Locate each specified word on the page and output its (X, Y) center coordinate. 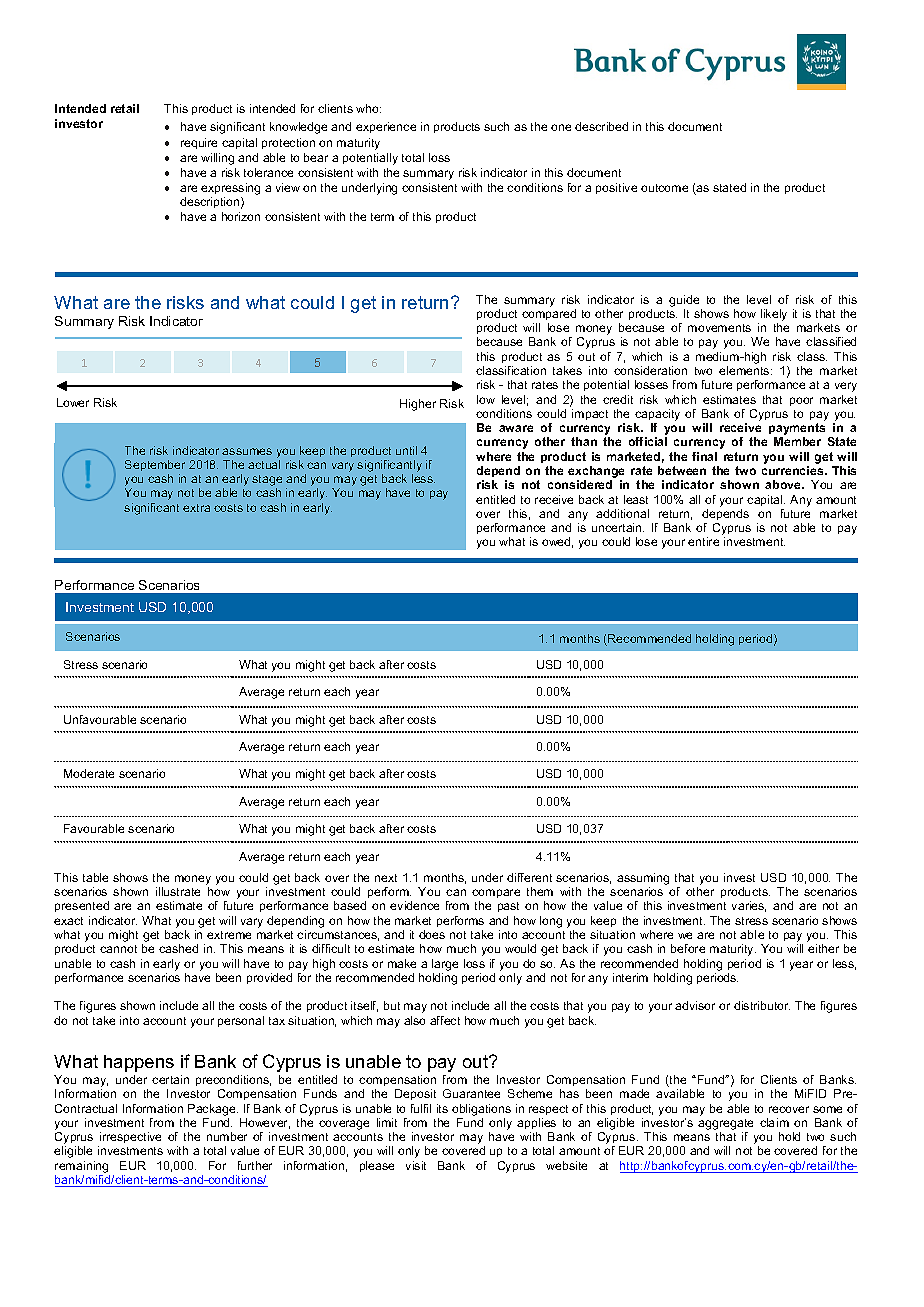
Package (213, 1110)
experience (386, 127)
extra (196, 508)
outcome (664, 188)
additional (622, 513)
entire (703, 541)
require (199, 143)
